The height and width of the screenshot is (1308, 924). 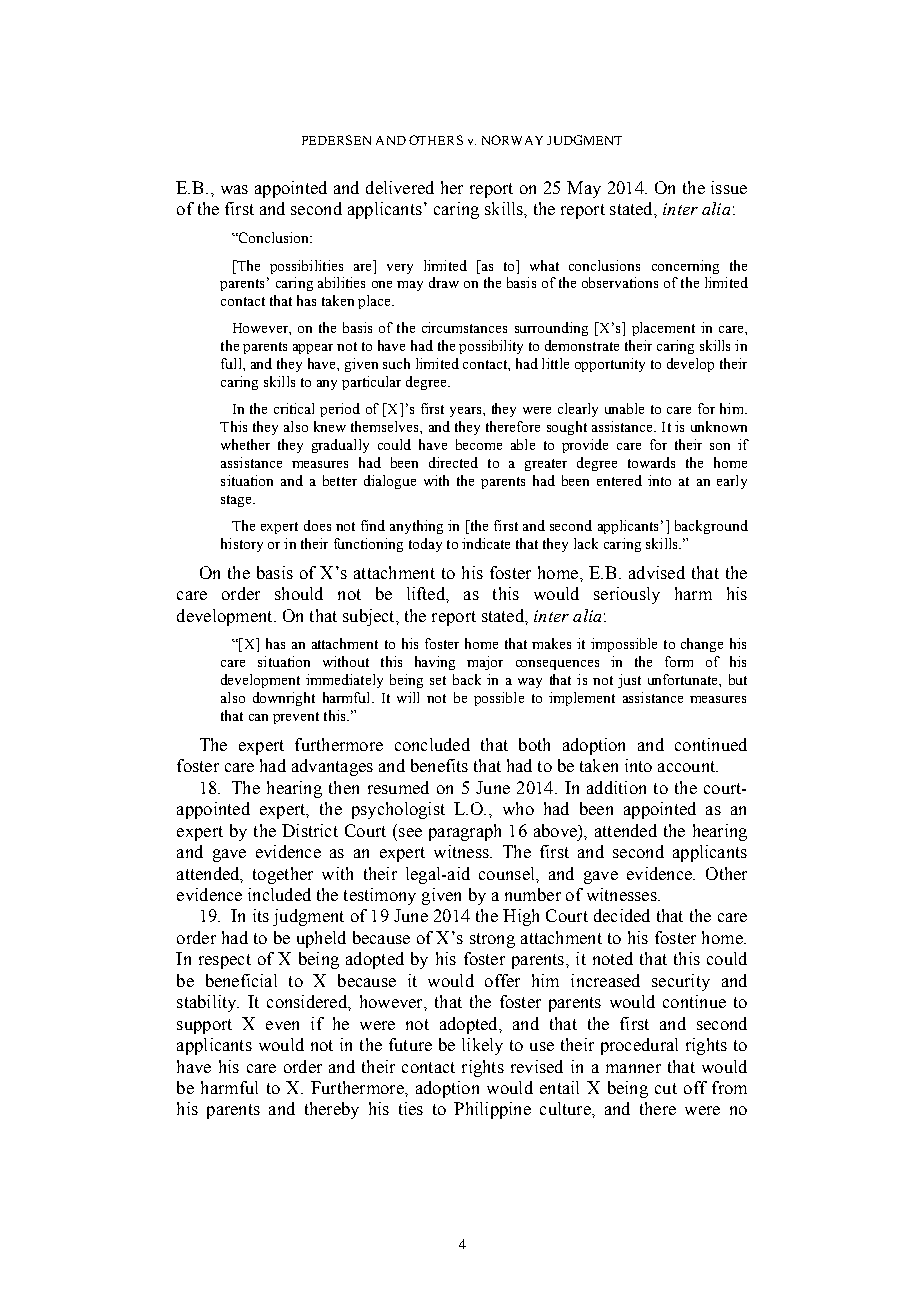 I want to click on Philippine, so click(x=492, y=1110).
